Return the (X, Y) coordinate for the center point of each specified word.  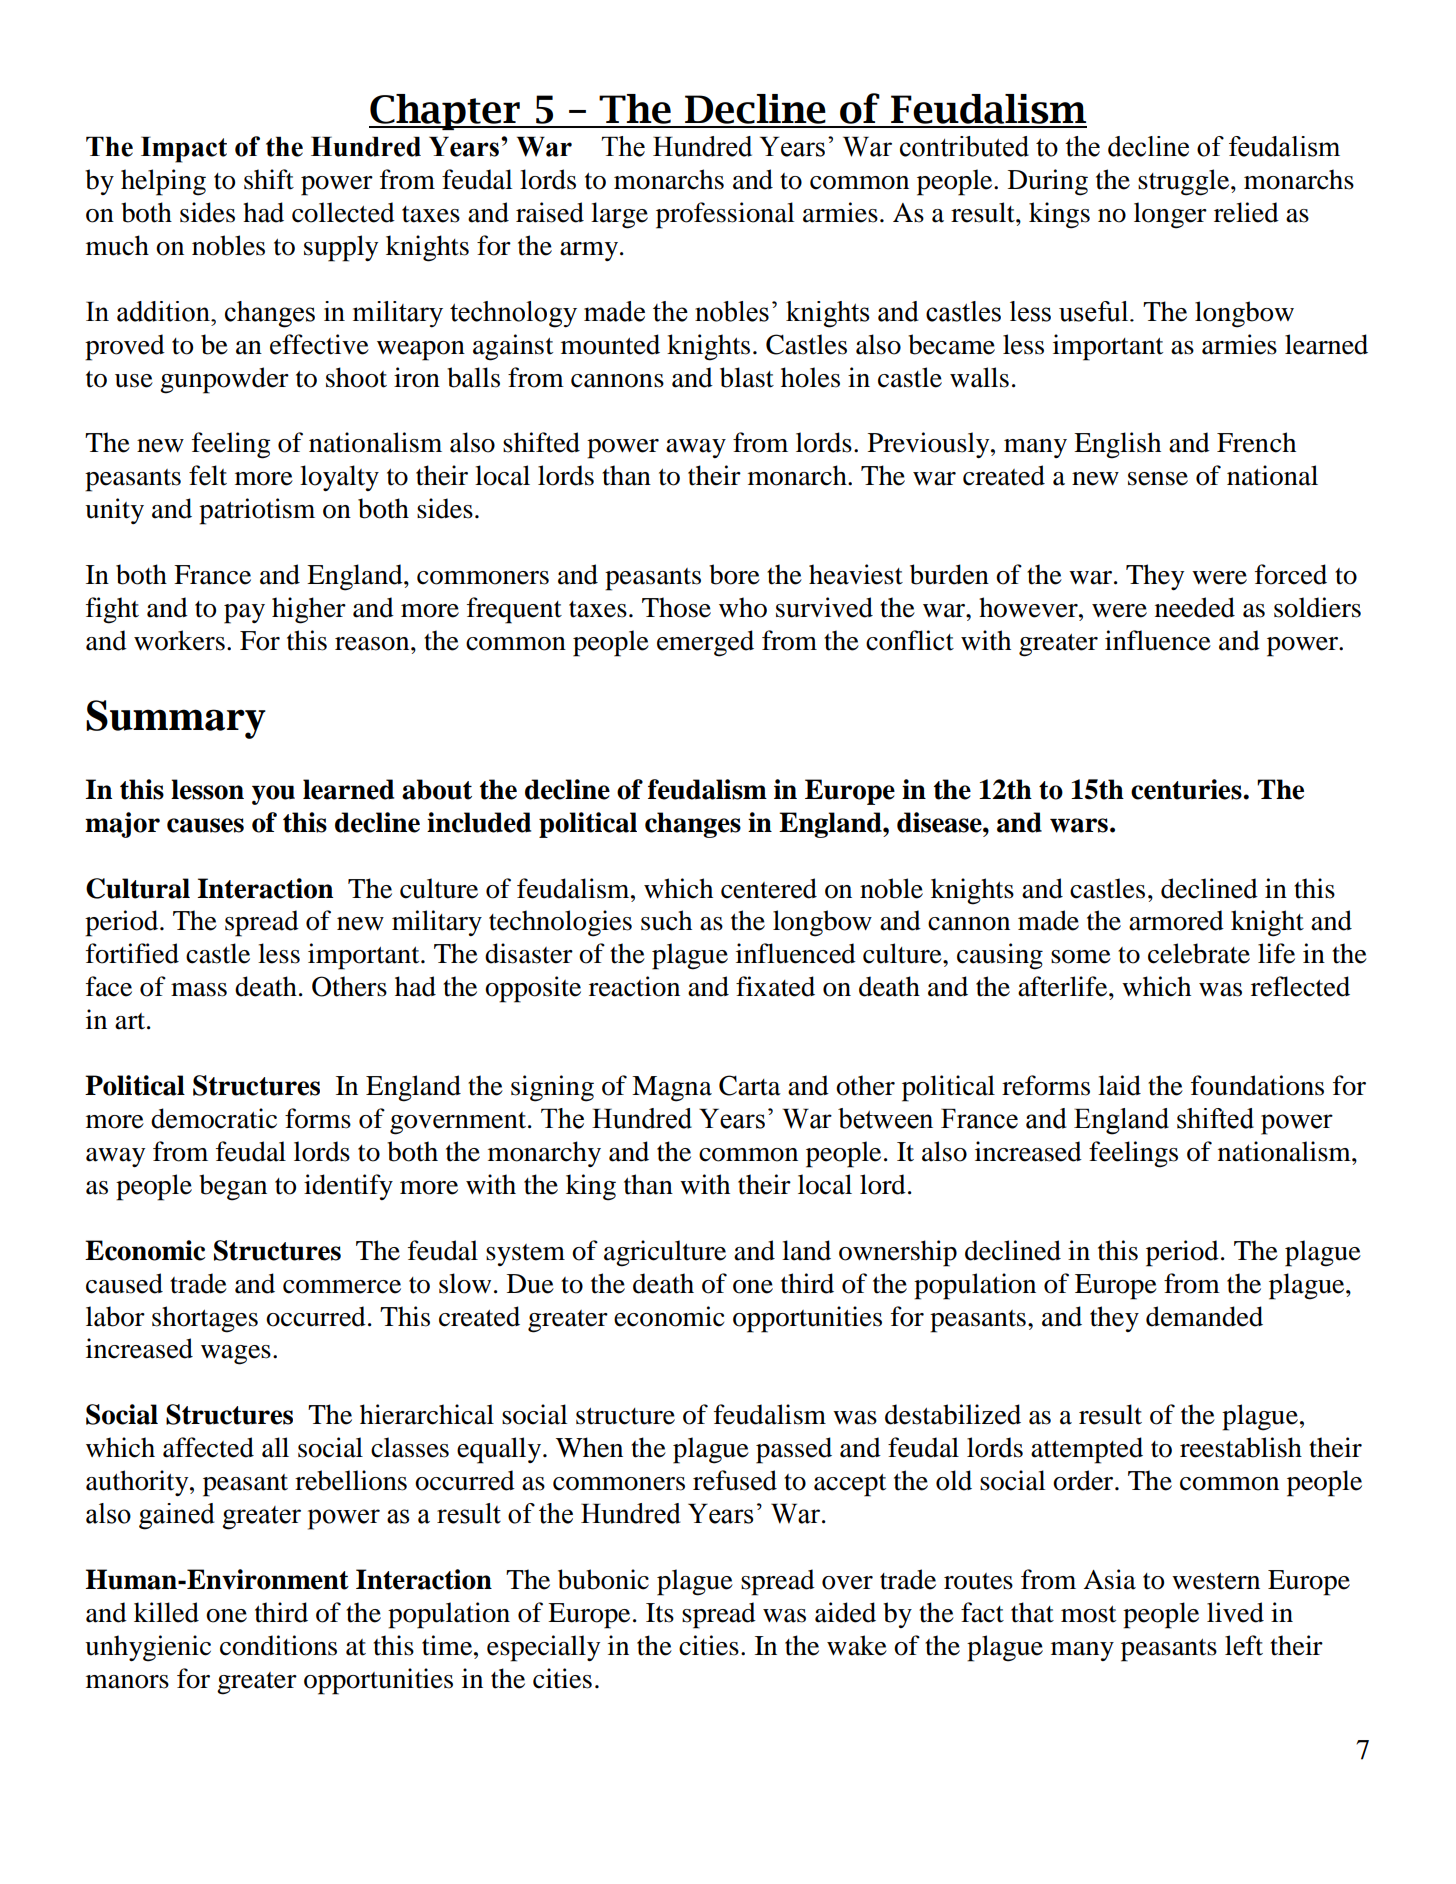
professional (725, 215)
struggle (1185, 182)
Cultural (138, 888)
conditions (278, 1645)
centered (769, 888)
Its (660, 1613)
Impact (184, 149)
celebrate (1199, 953)
